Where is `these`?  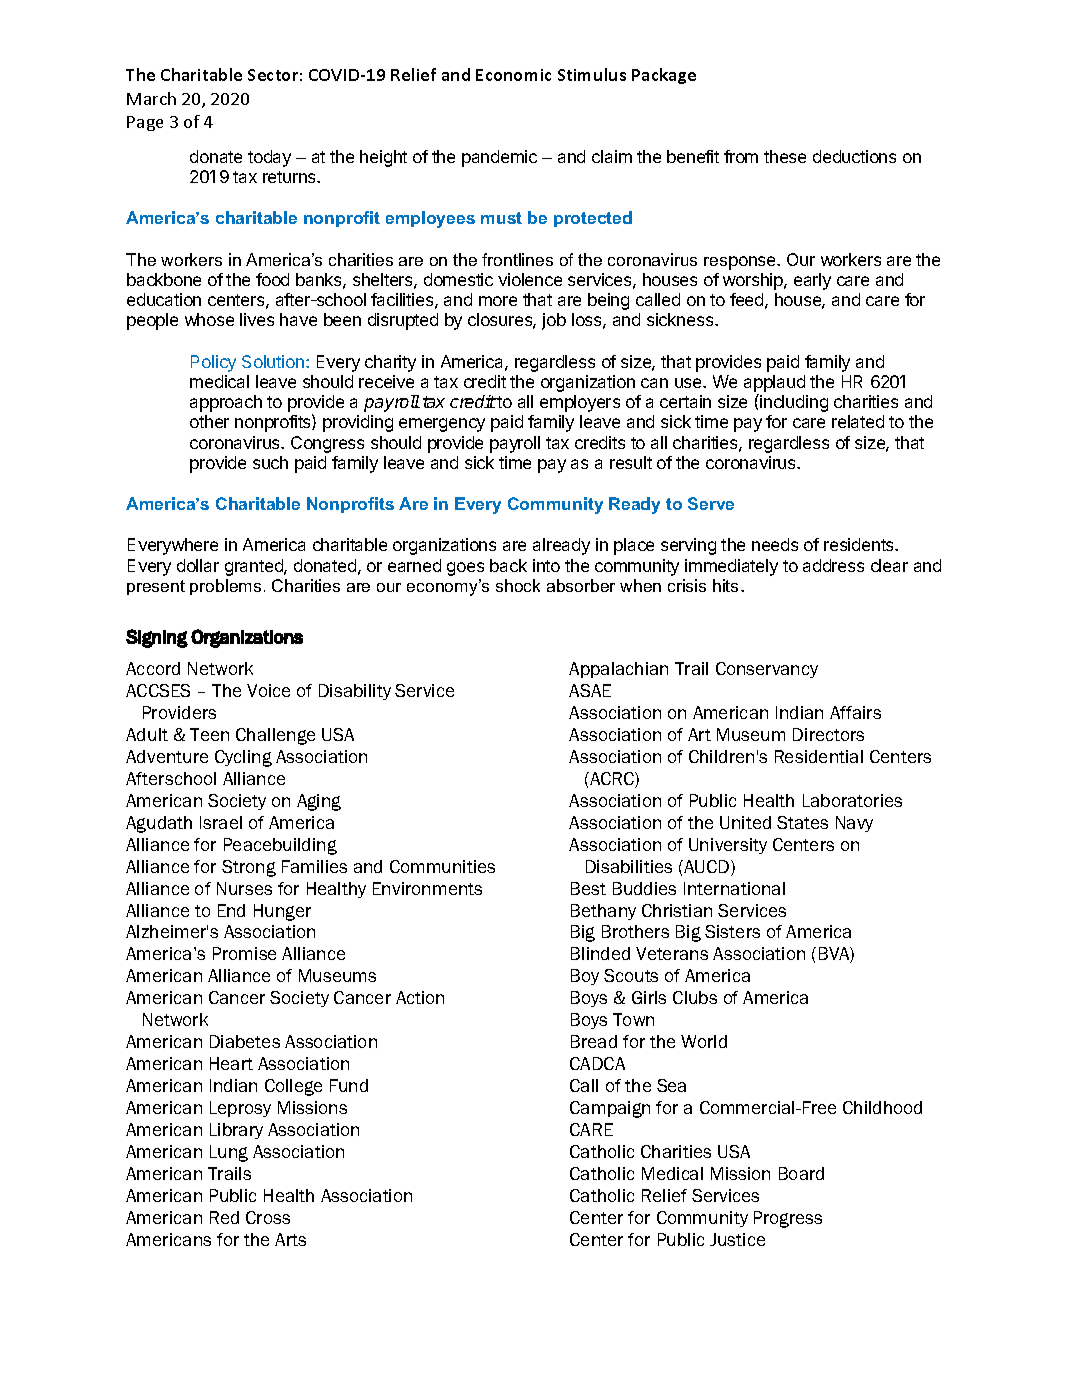
these is located at coordinates (785, 156).
